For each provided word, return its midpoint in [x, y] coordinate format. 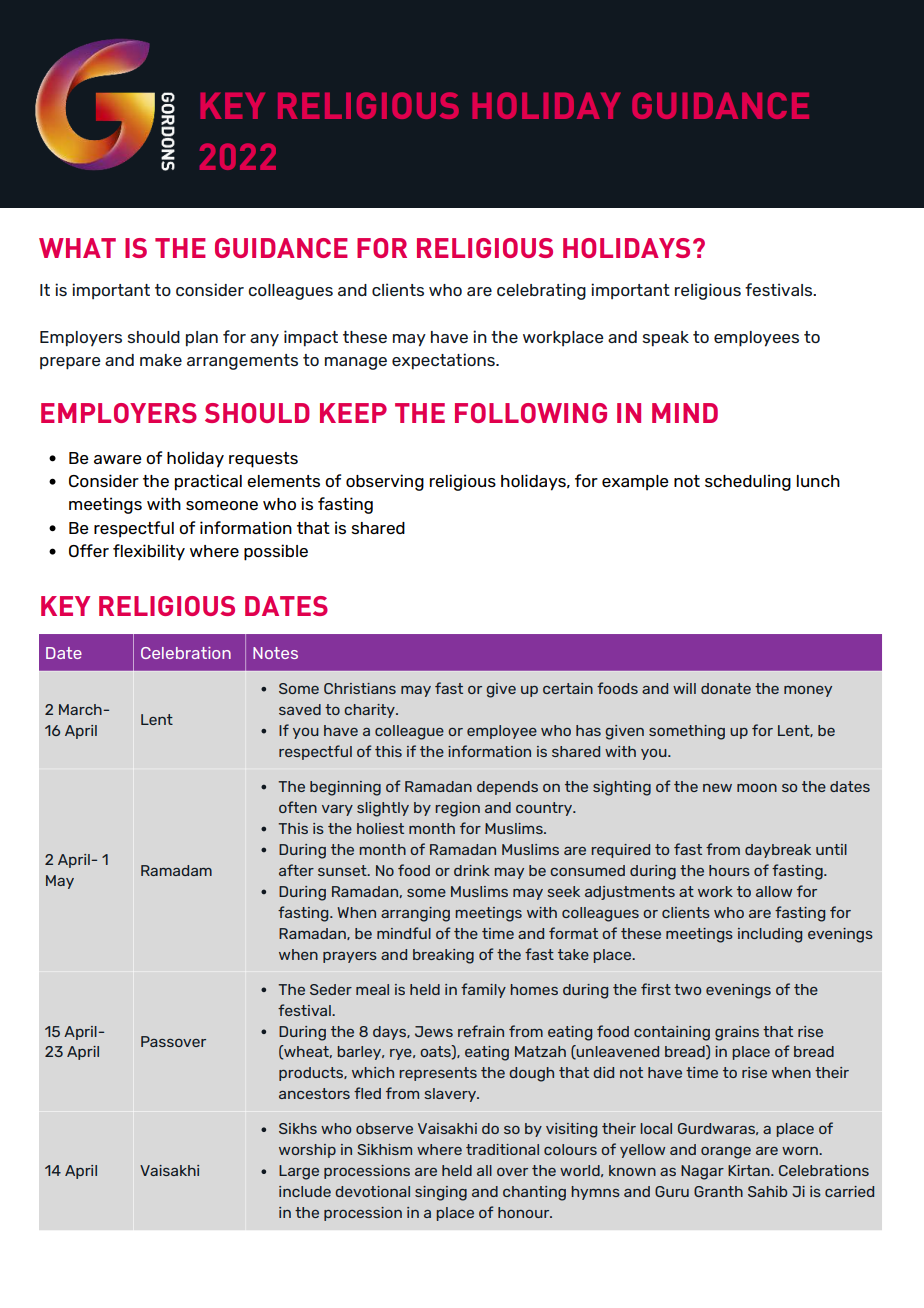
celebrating [541, 291]
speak [665, 339]
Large [299, 1172]
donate [726, 688]
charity [370, 711]
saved [300, 709]
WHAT [77, 248]
